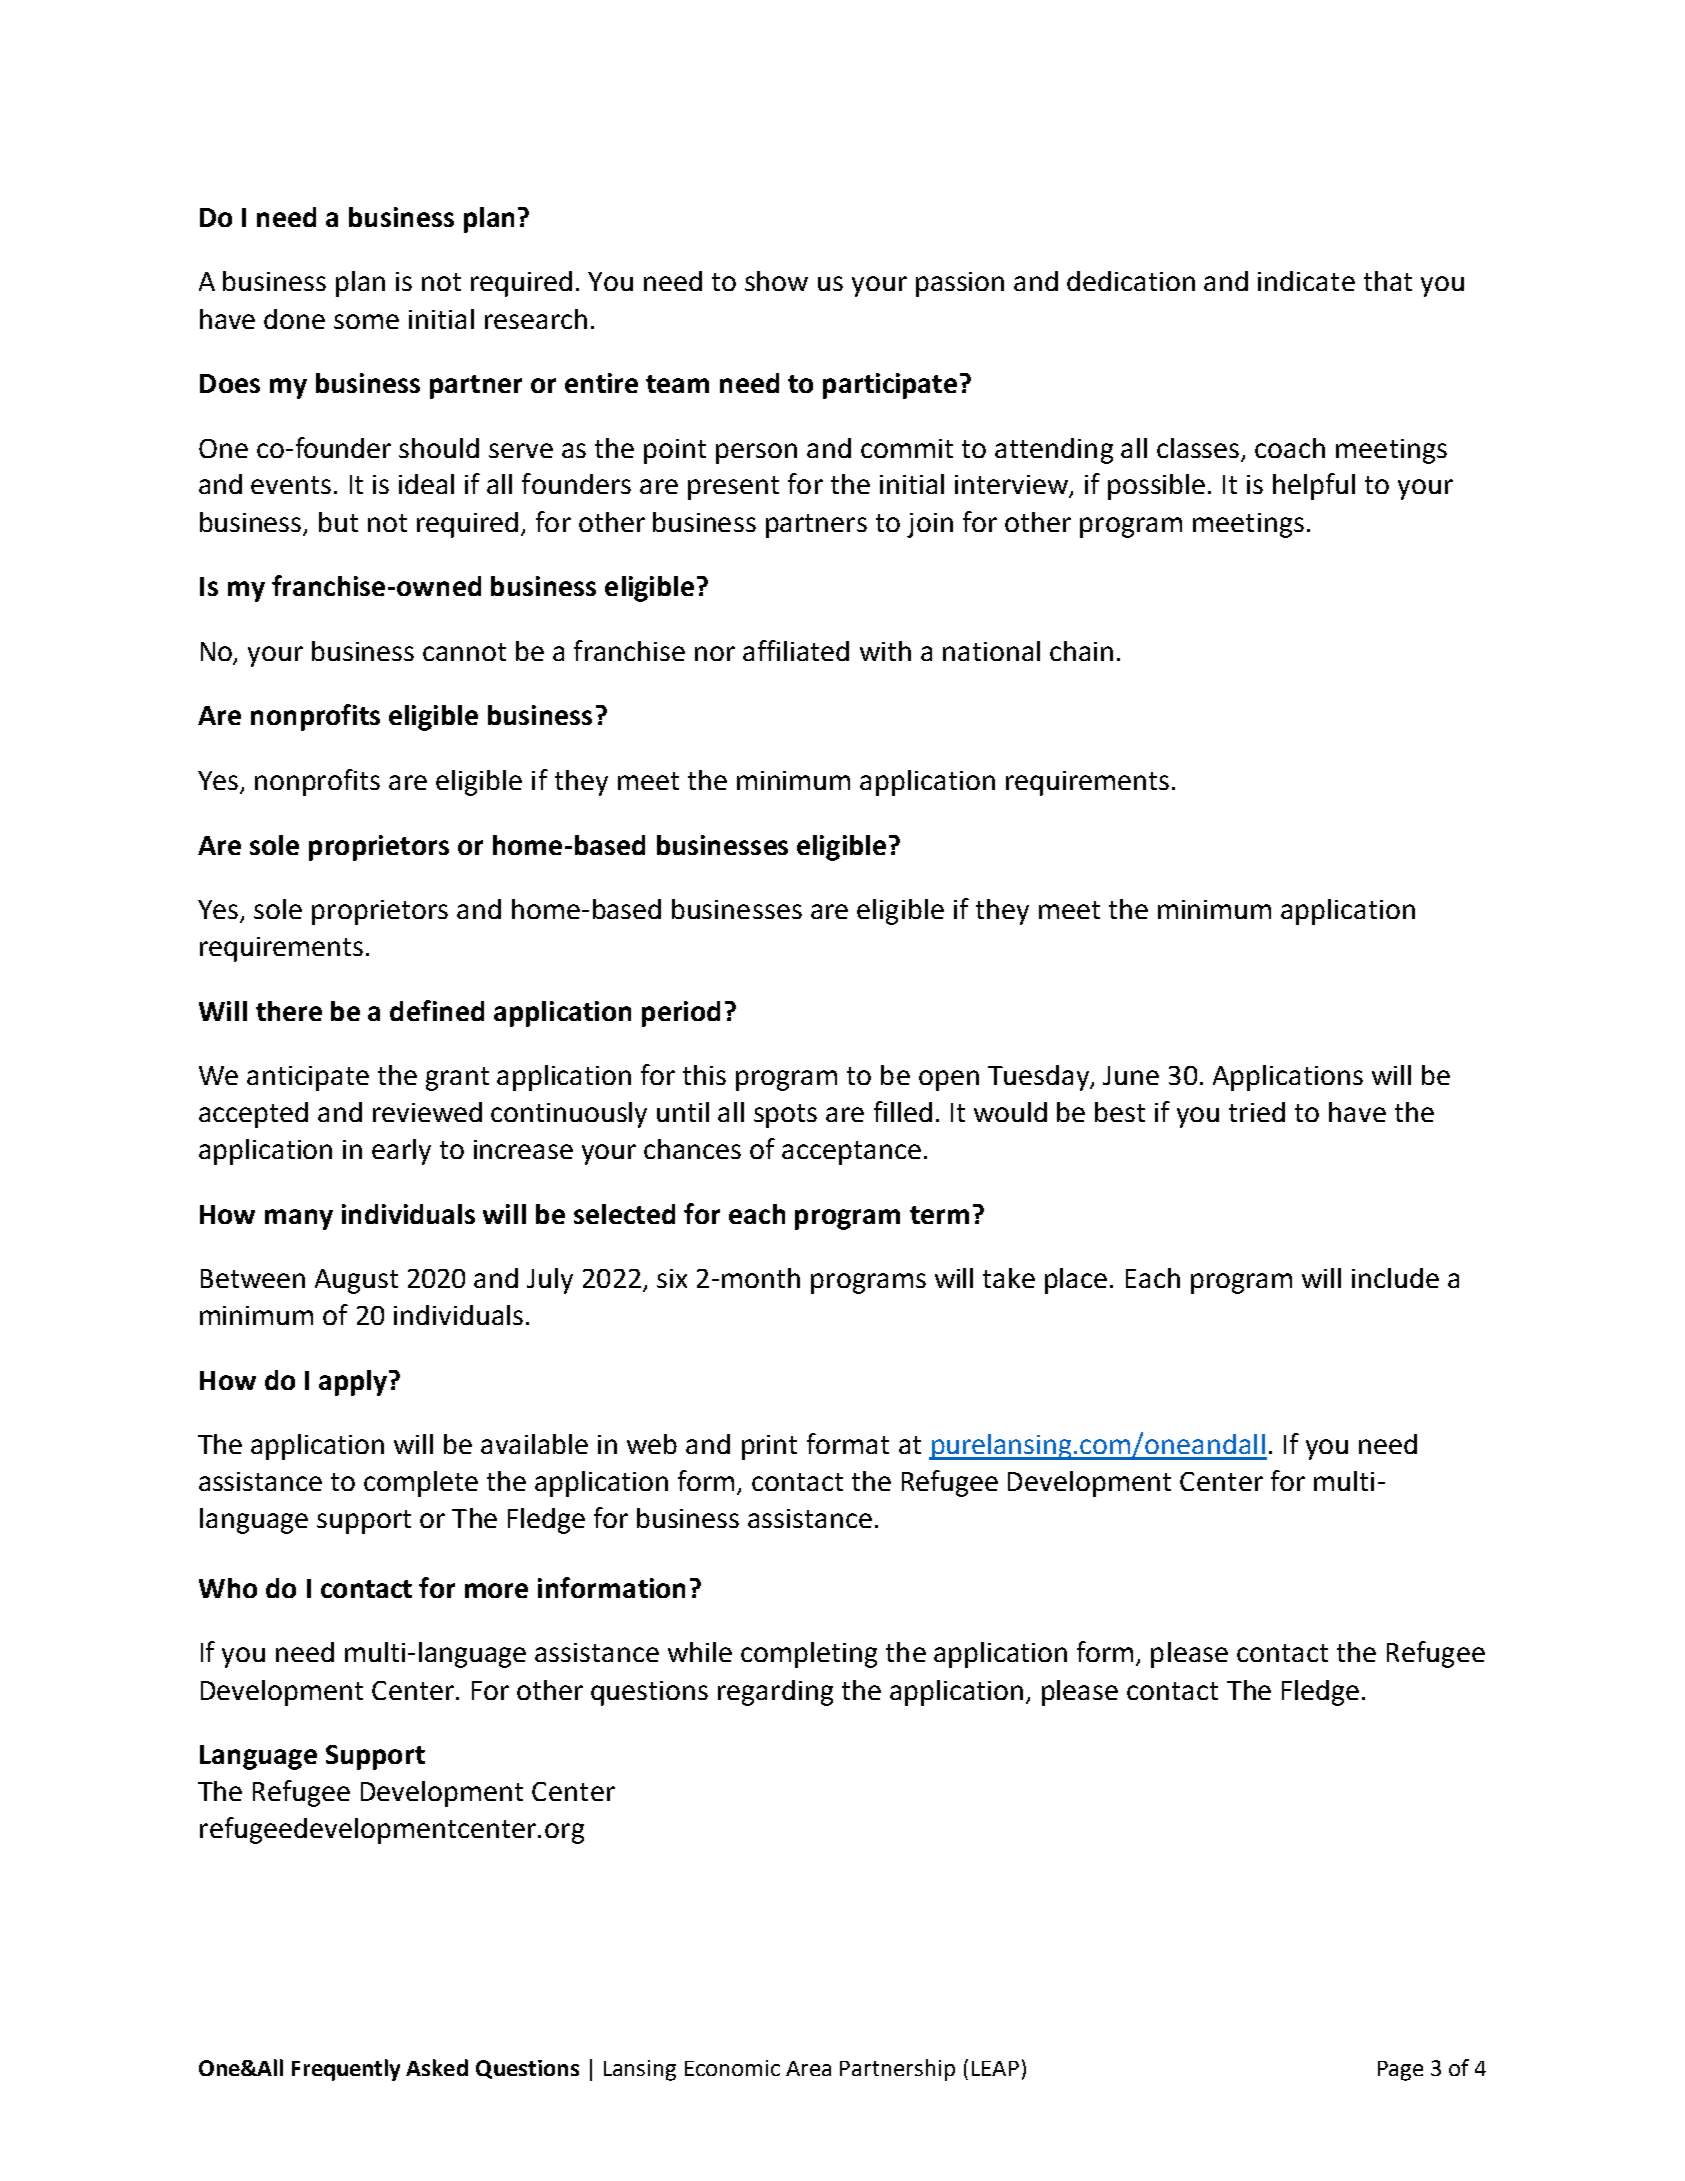  I want to click on period, so click(681, 1014).
